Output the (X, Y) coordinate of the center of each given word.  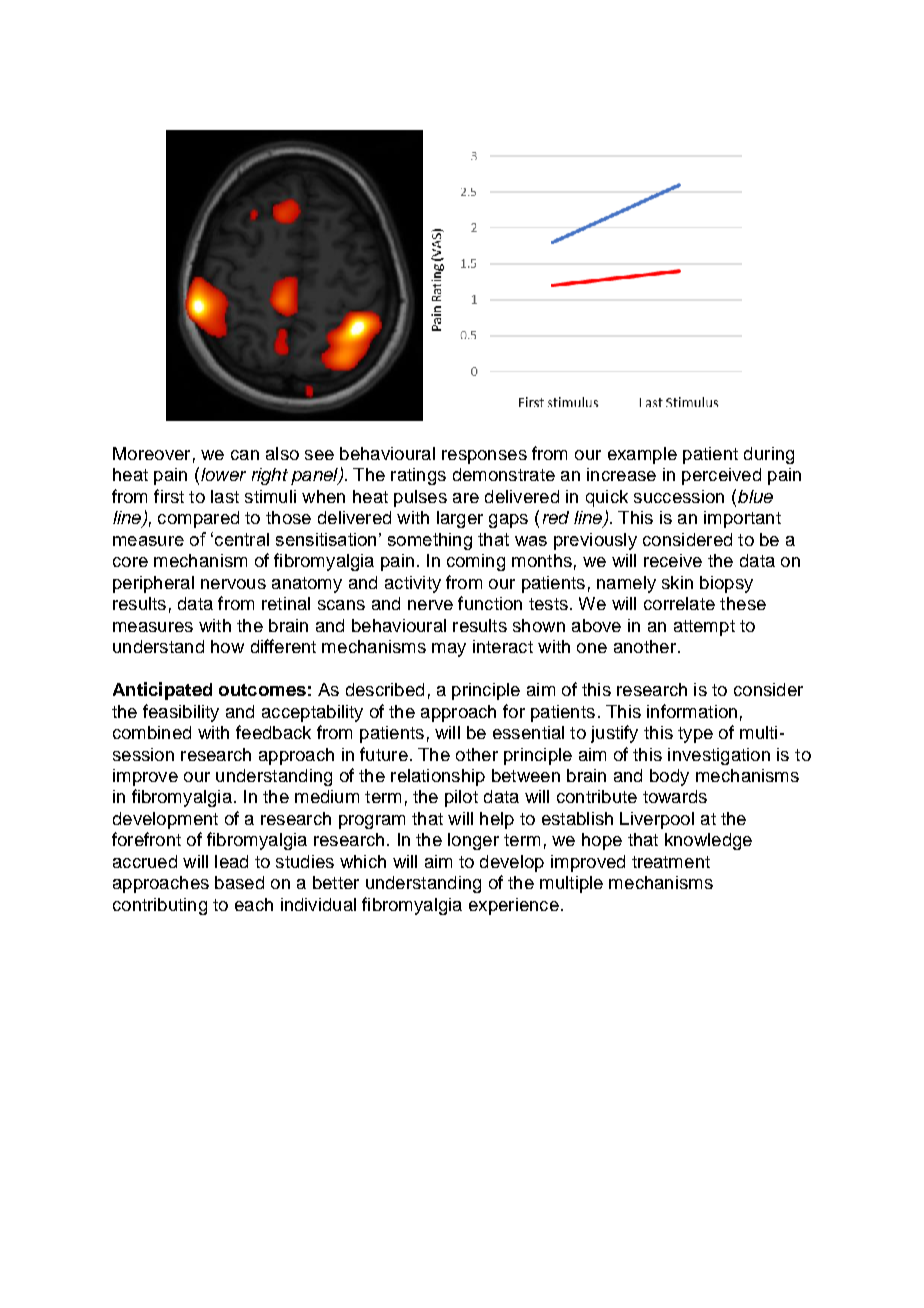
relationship (438, 777)
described (385, 689)
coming (476, 562)
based (239, 882)
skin (677, 582)
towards (675, 796)
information (692, 711)
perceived (721, 476)
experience (514, 906)
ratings (418, 476)
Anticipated (162, 691)
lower (223, 474)
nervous (233, 584)
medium (327, 796)
